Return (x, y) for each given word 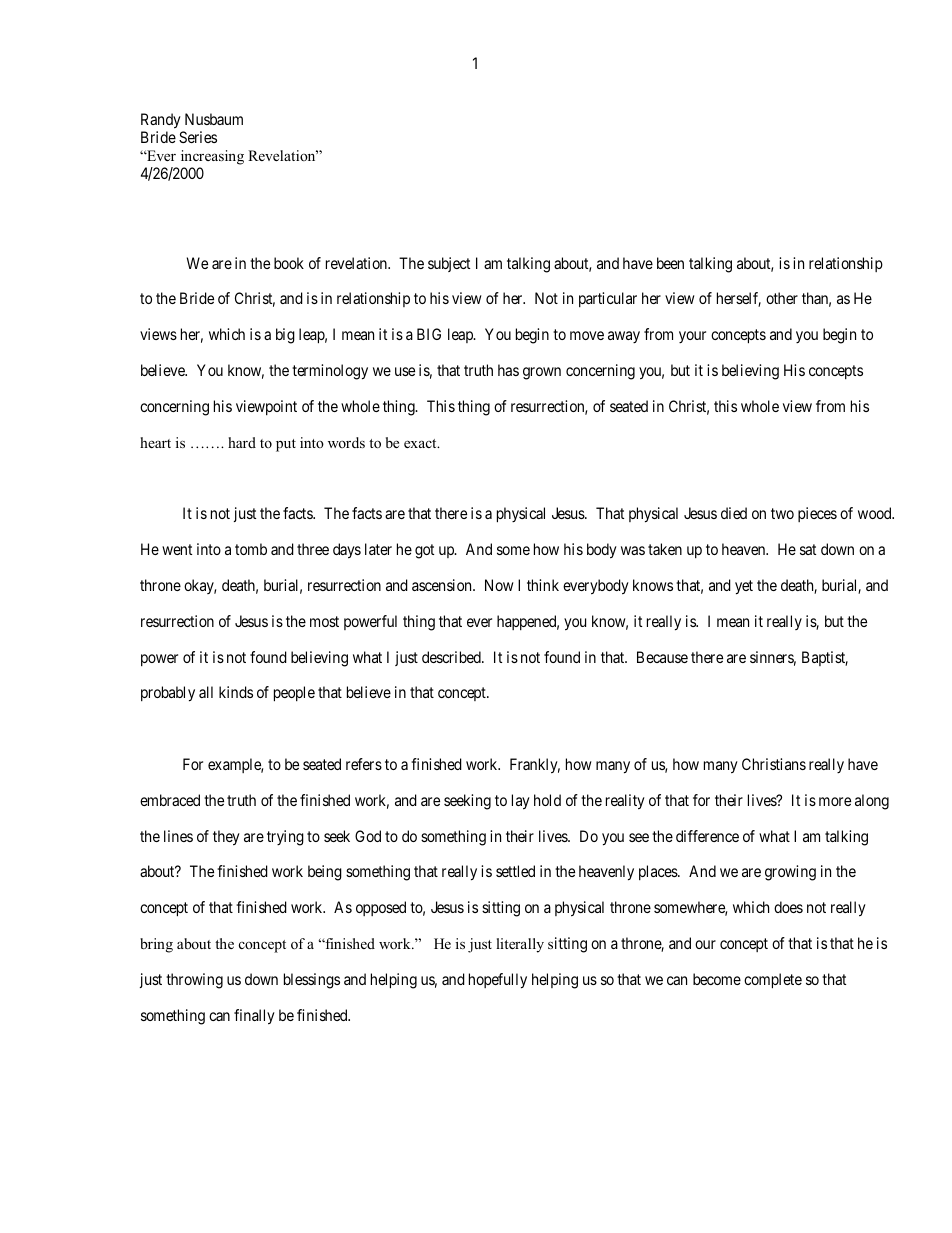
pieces (817, 514)
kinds (236, 692)
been (670, 263)
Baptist (825, 658)
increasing (212, 159)
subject (449, 264)
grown (542, 373)
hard (242, 442)
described (452, 657)
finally (254, 1017)
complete (773, 981)
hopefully (498, 981)
